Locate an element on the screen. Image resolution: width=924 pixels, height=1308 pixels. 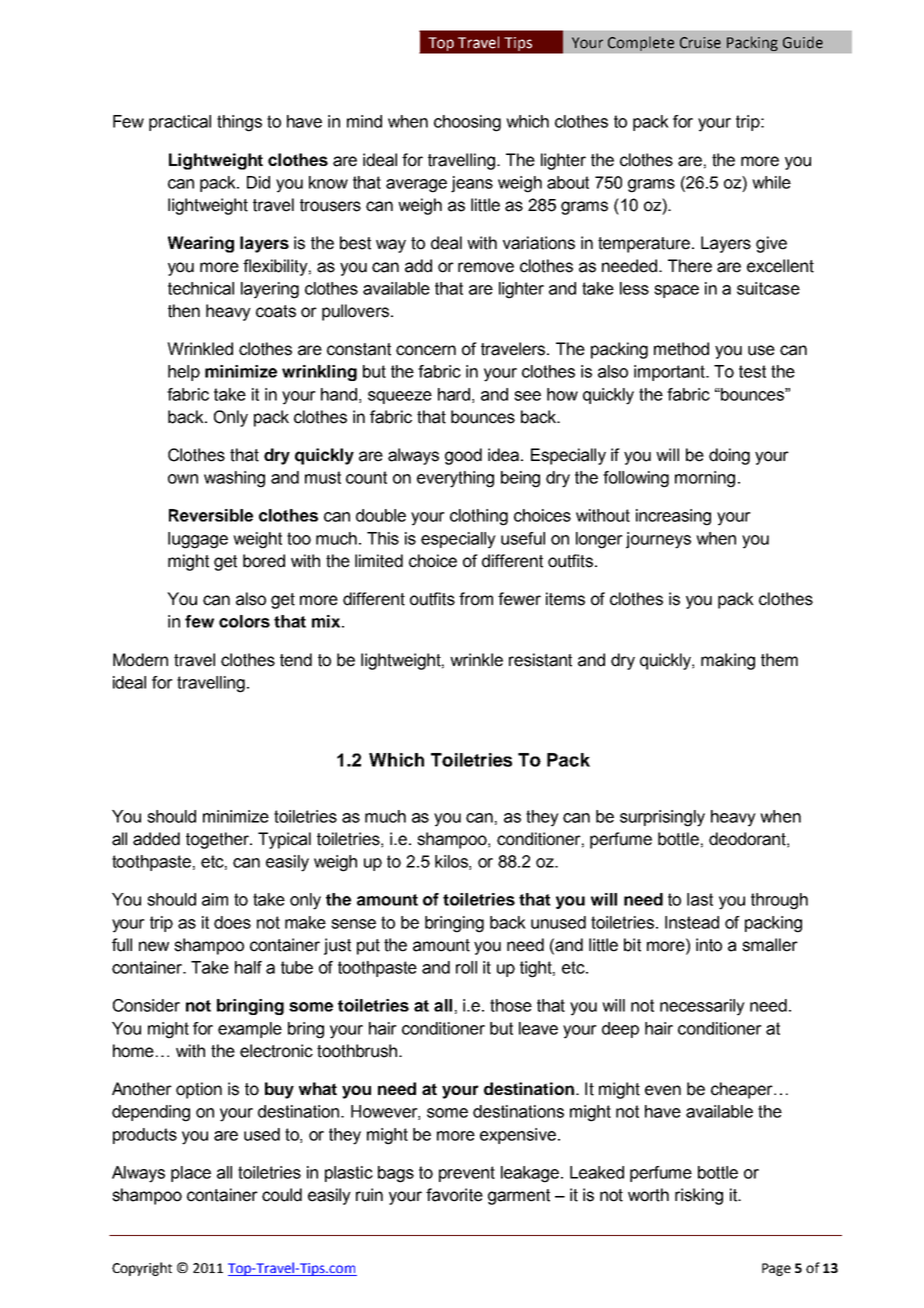
practical is located at coordinates (180, 123).
